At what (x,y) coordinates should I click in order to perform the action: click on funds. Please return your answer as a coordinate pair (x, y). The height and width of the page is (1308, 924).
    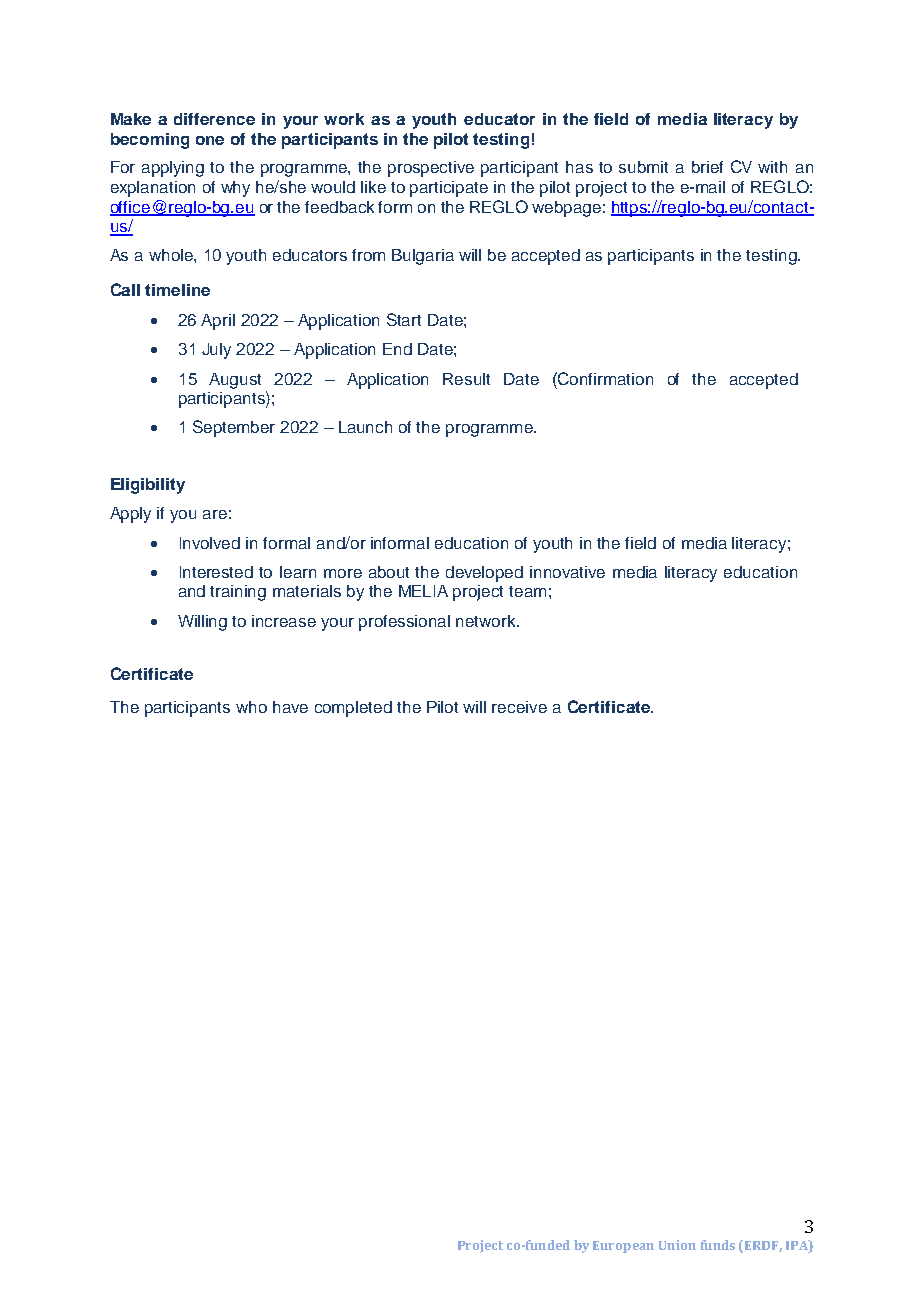
    Looking at the image, I should click on (718, 1245).
